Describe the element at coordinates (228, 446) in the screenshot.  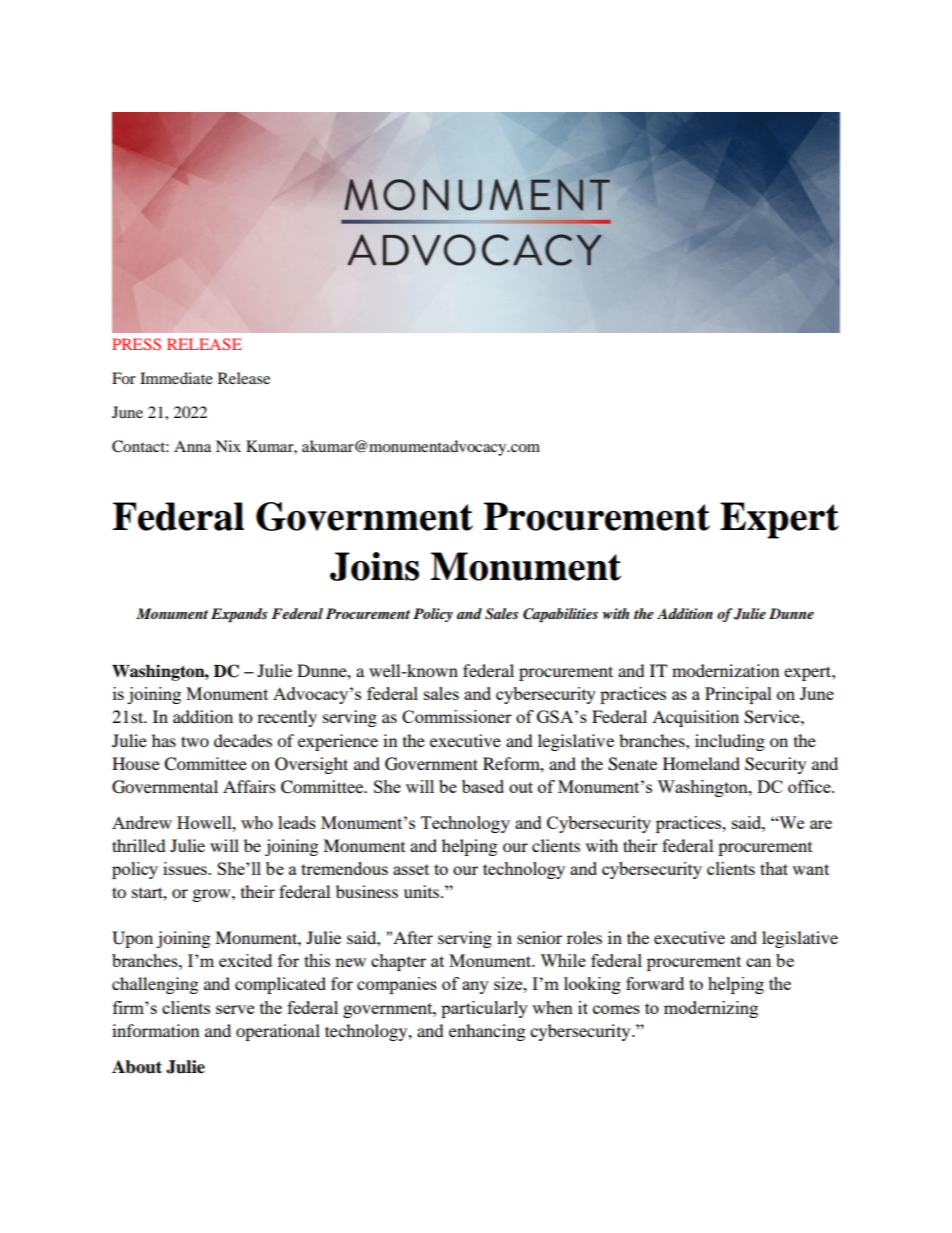
I see `Nix` at that location.
